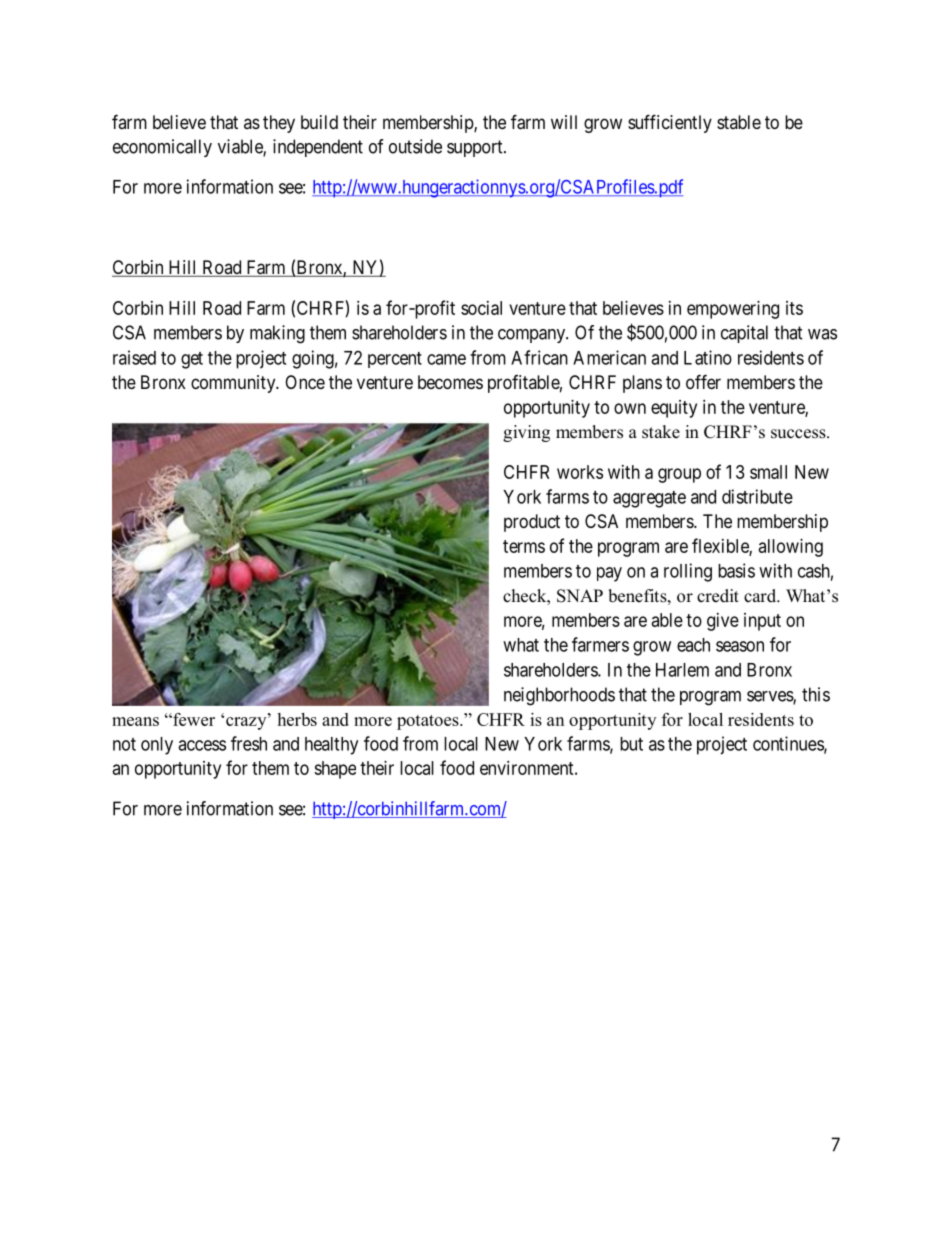 The width and height of the screenshot is (952, 1233). What do you see at coordinates (429, 722) in the screenshot?
I see `potatoes` at bounding box center [429, 722].
